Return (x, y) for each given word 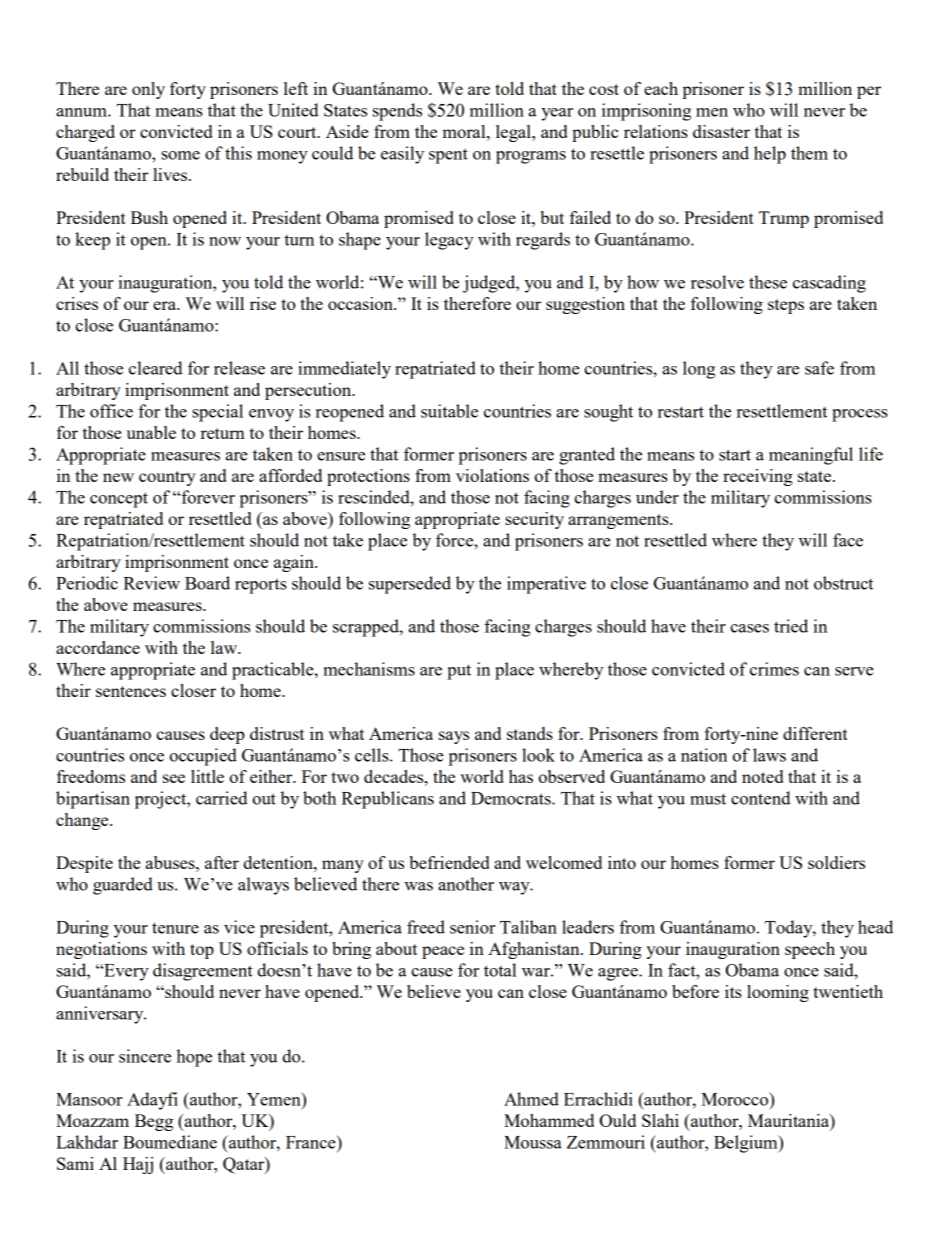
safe (819, 368)
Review (151, 583)
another (466, 884)
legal (514, 133)
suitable (449, 411)
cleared (156, 368)
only (148, 90)
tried (791, 626)
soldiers (836, 862)
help (770, 155)
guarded (123, 886)
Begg (154, 1122)
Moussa (533, 1142)
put (459, 672)
